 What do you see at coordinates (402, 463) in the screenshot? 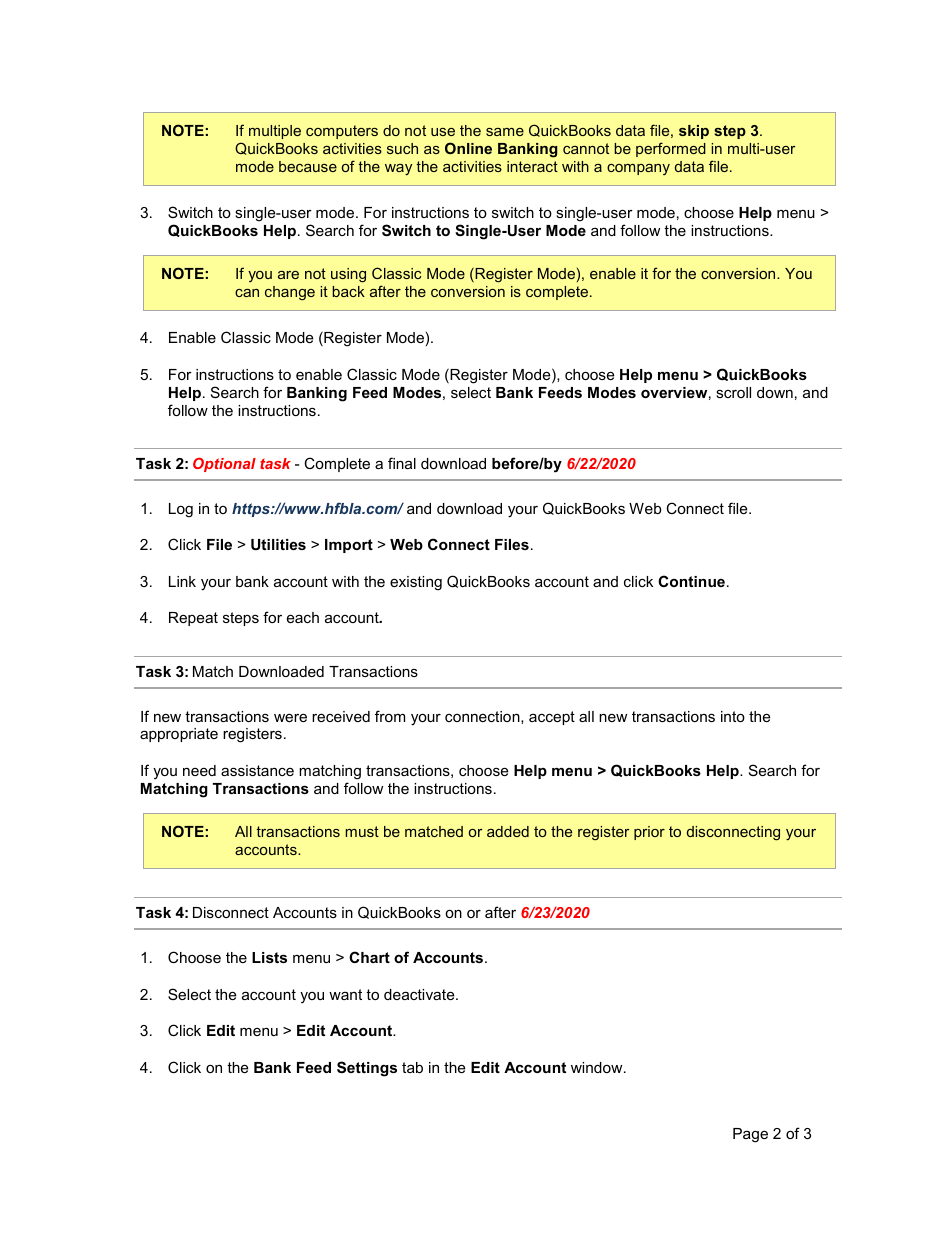
I see `final` at bounding box center [402, 463].
